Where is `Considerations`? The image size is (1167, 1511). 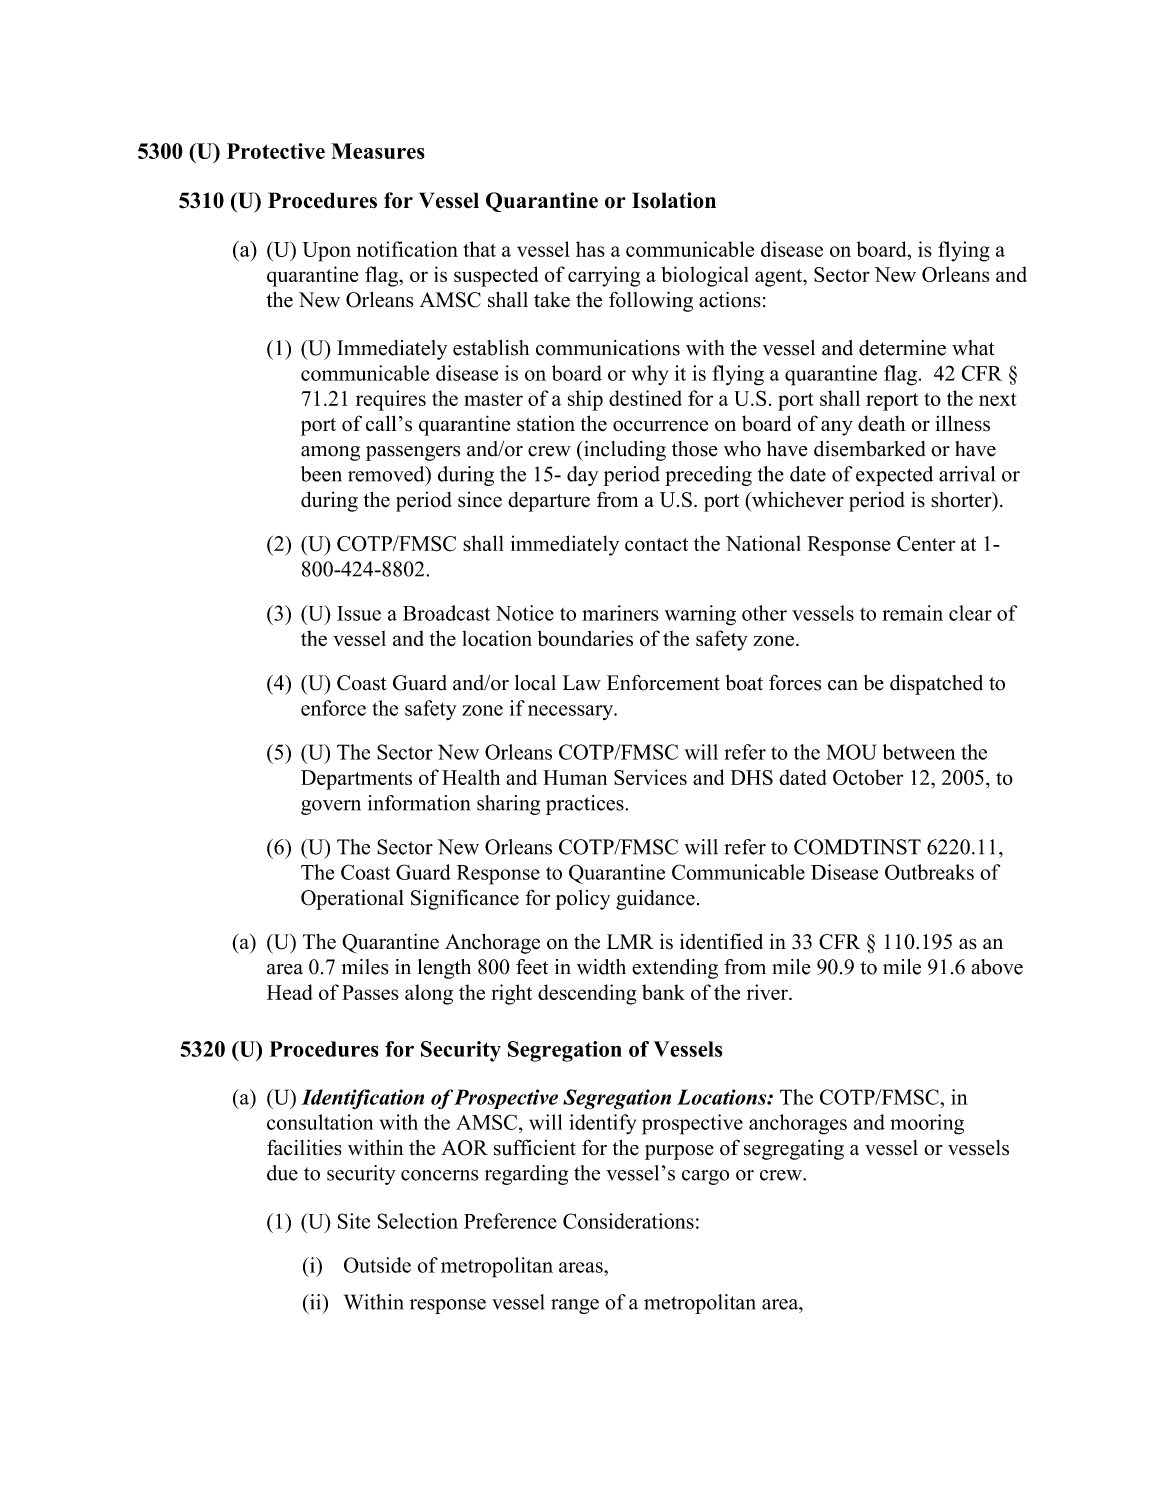 Considerations is located at coordinates (628, 1221).
